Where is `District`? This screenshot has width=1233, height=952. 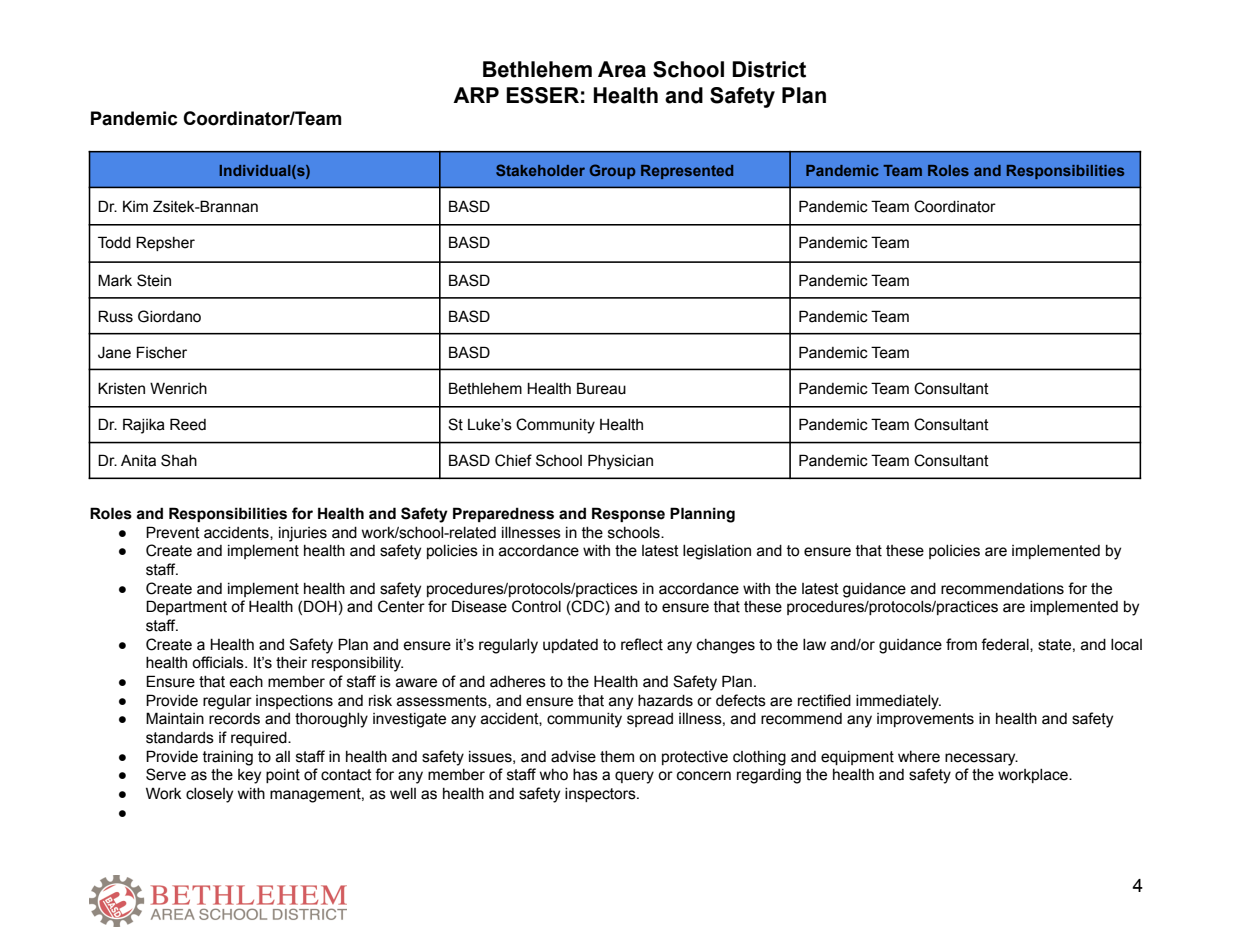
District is located at coordinates (769, 69).
